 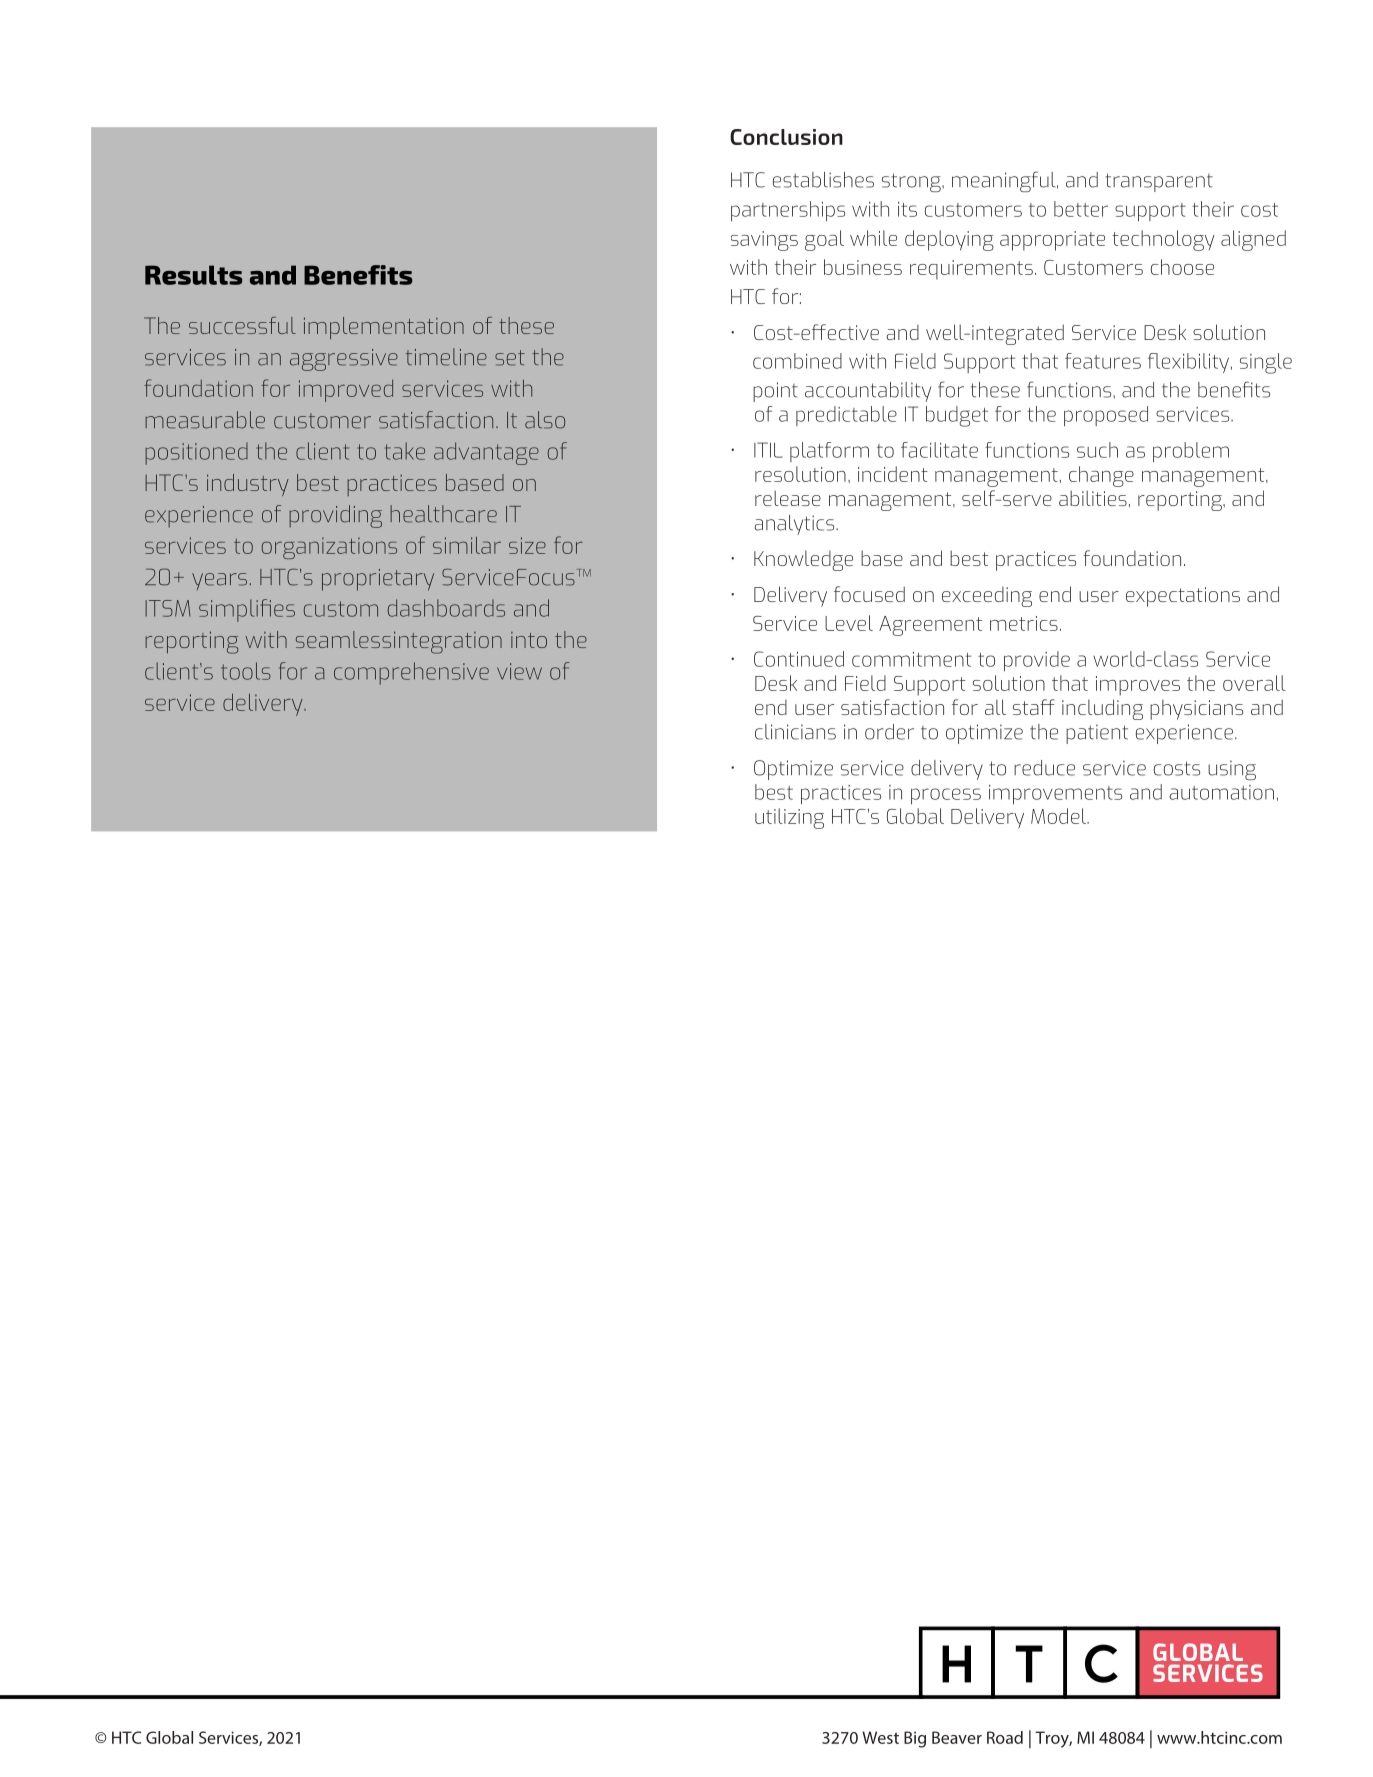 What do you see at coordinates (788, 211) in the screenshot?
I see `partnerships` at bounding box center [788, 211].
